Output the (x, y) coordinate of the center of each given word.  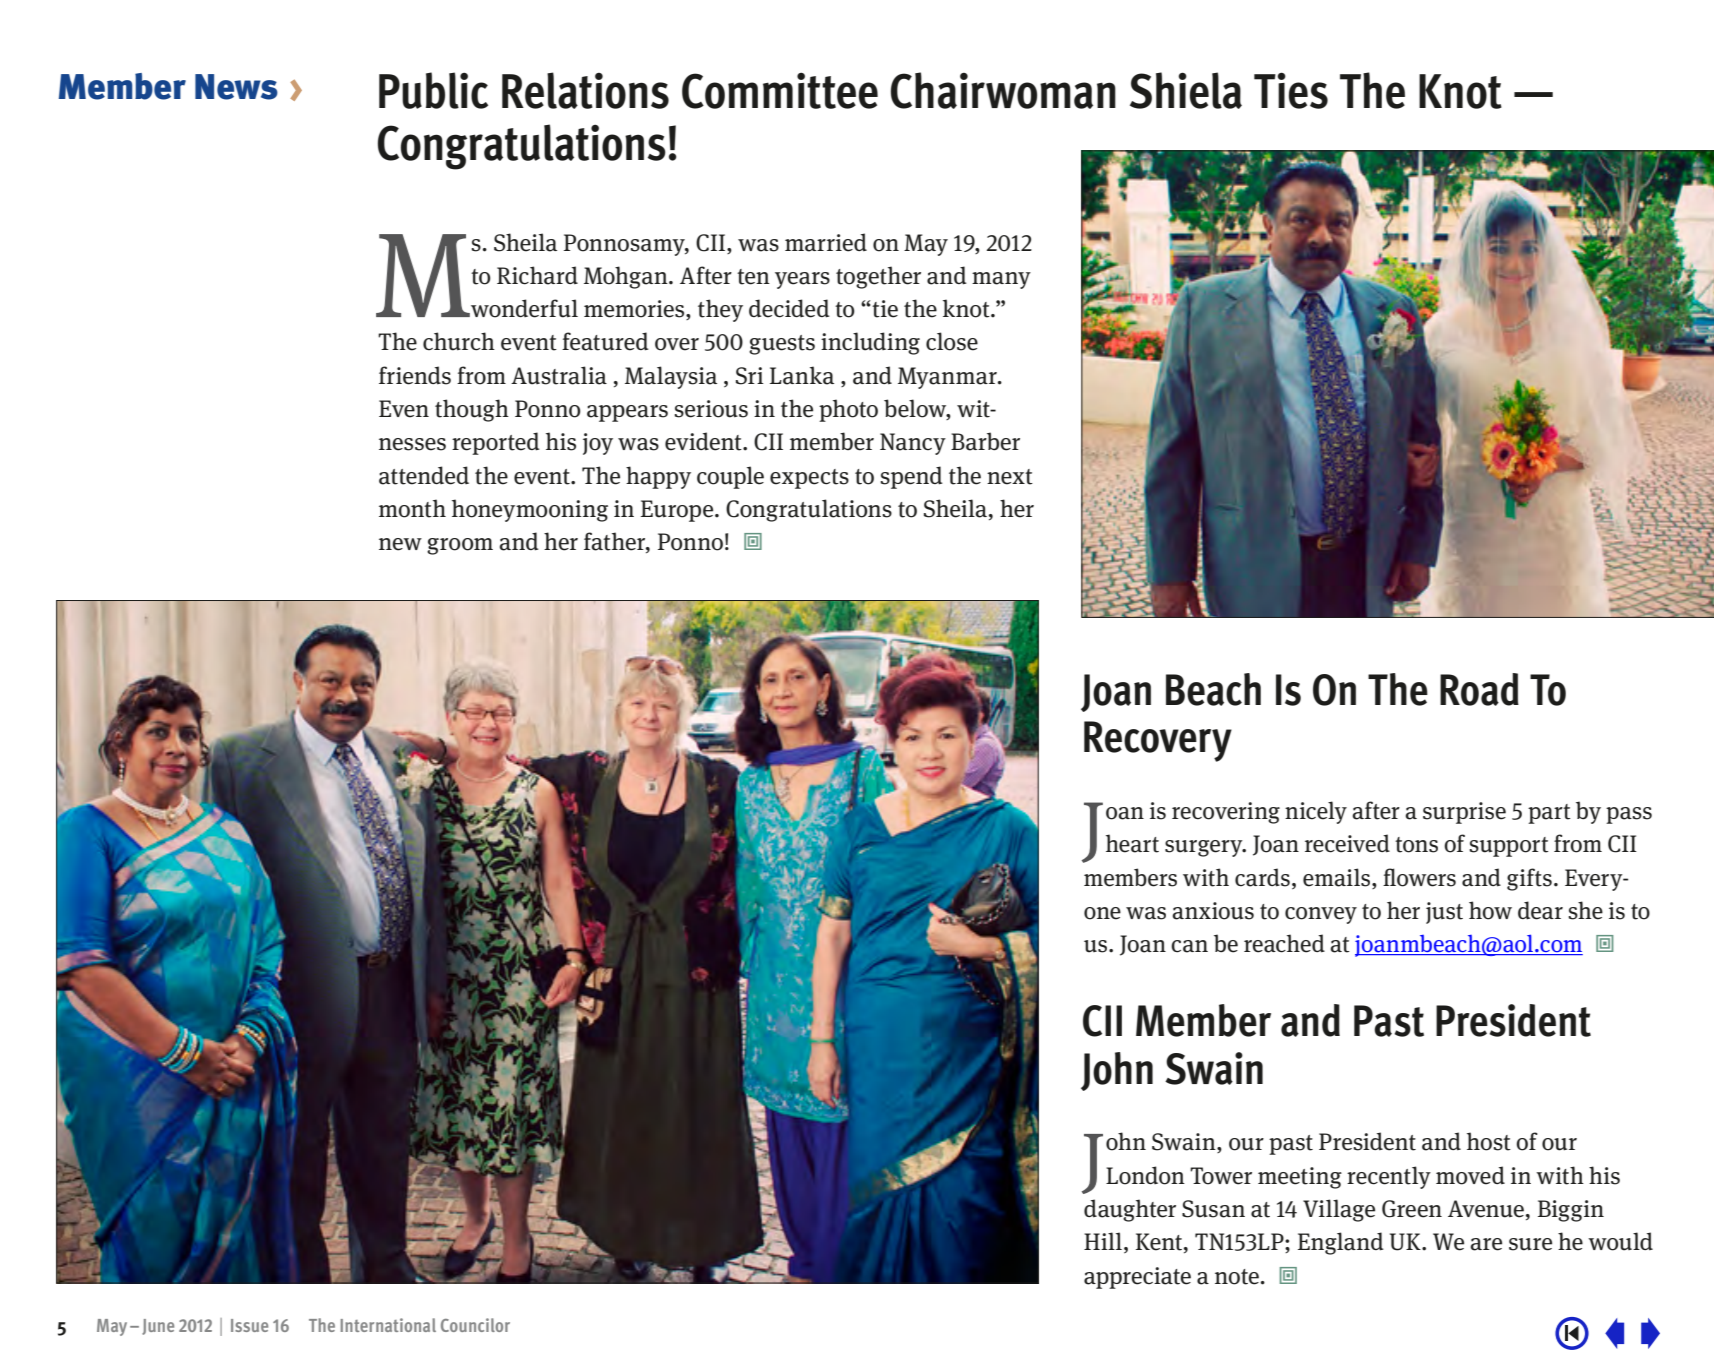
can (1189, 946)
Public (433, 90)
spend (911, 477)
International (388, 1325)
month (412, 508)
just (1444, 913)
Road (1479, 689)
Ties (1291, 90)
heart (1132, 843)
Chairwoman (1003, 90)
